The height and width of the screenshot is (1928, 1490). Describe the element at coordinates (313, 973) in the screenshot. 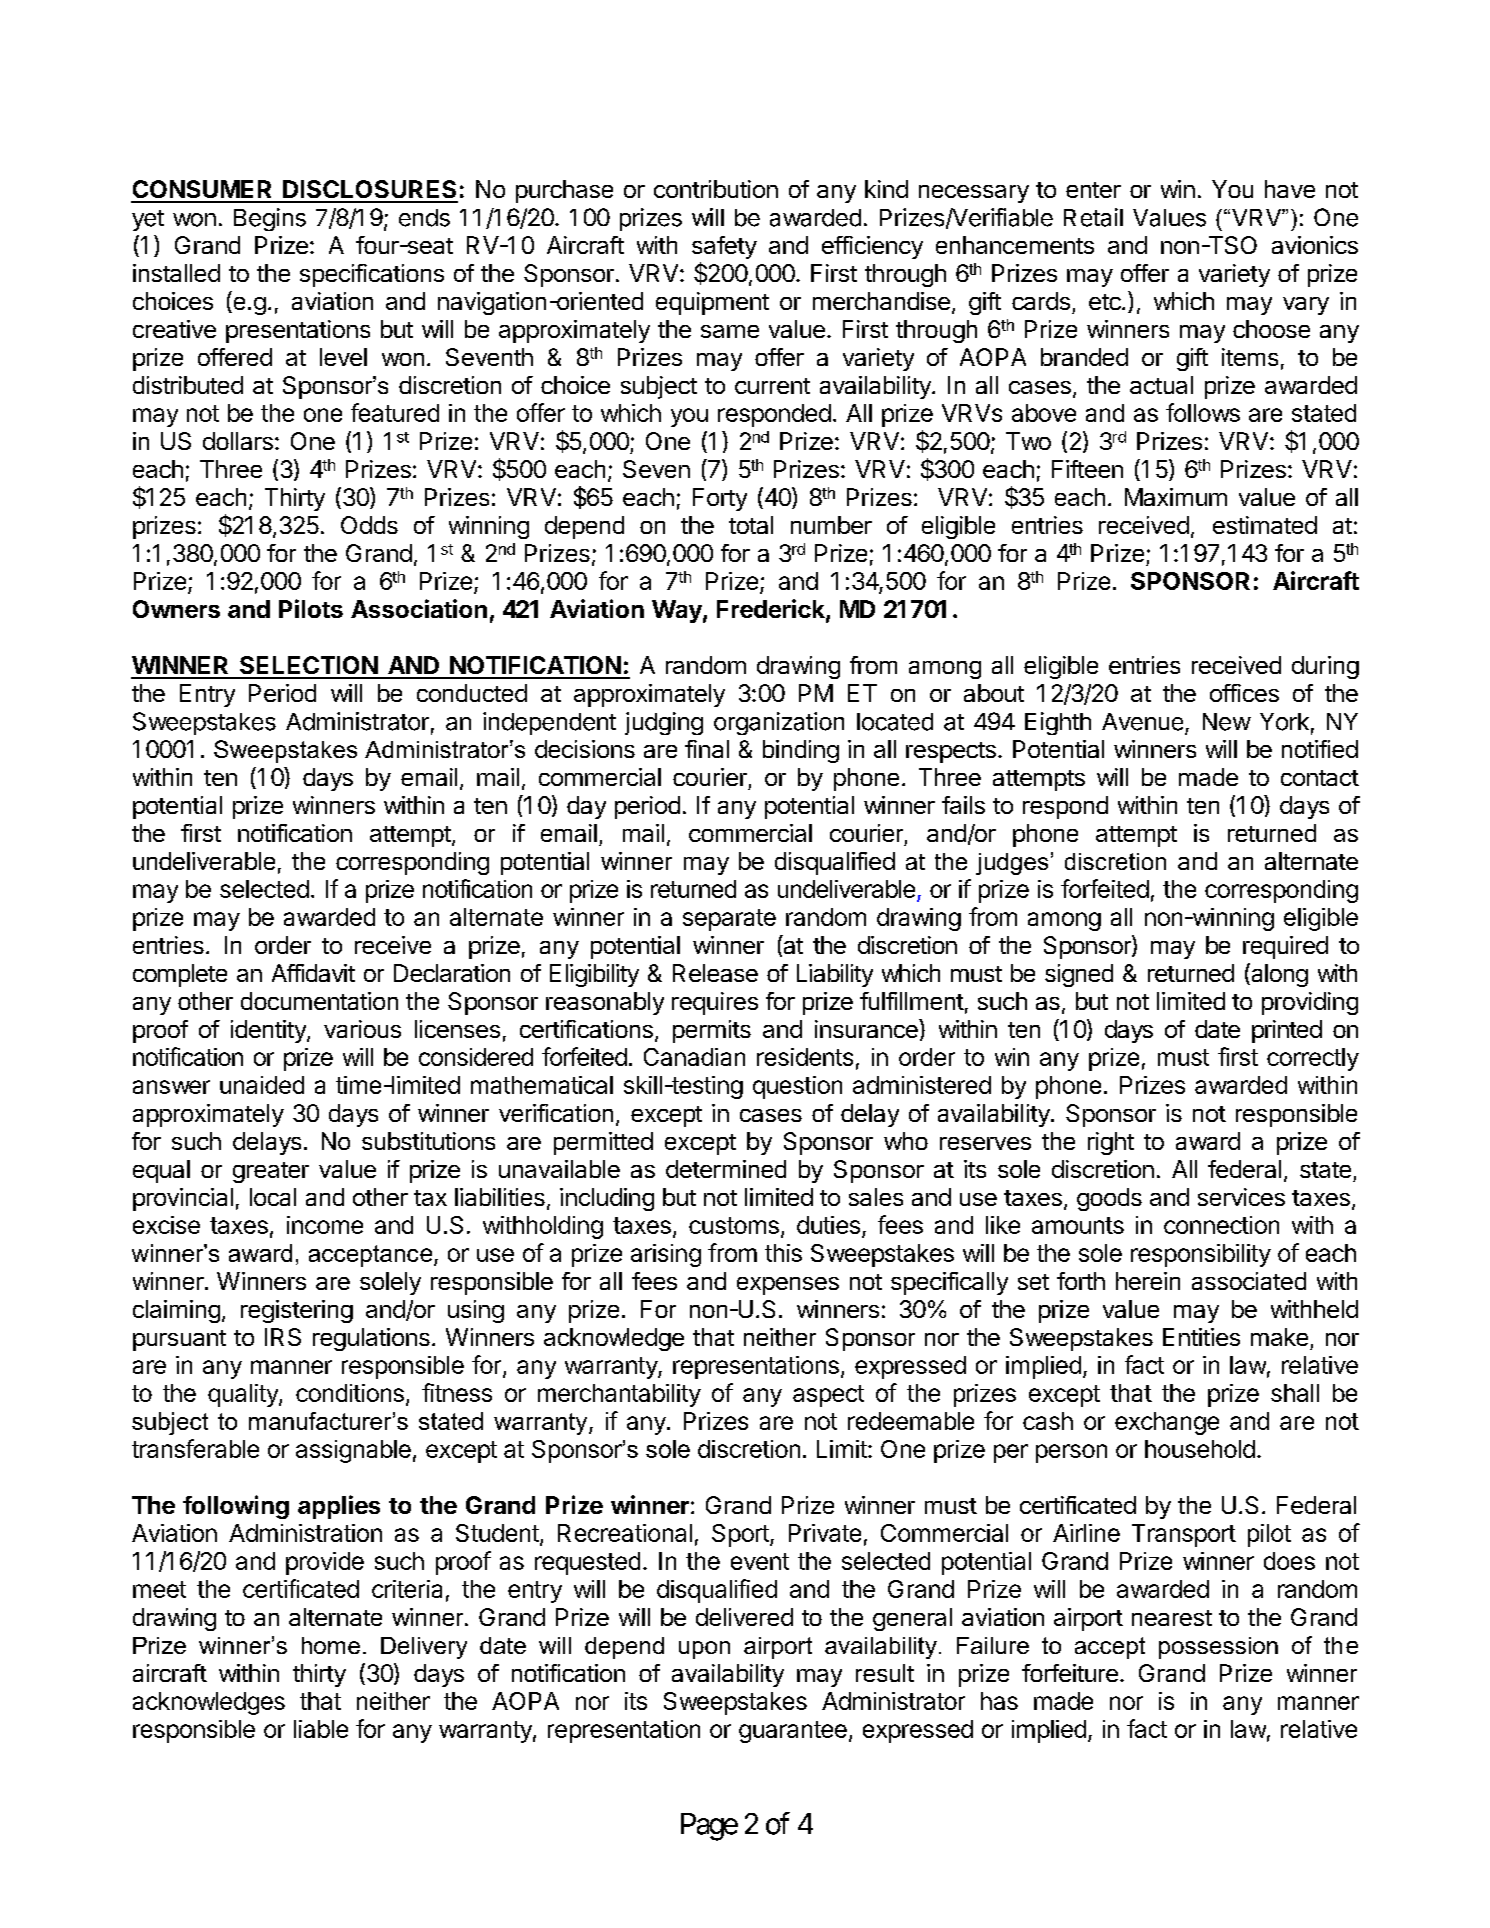

I see `Affidavit` at that location.
